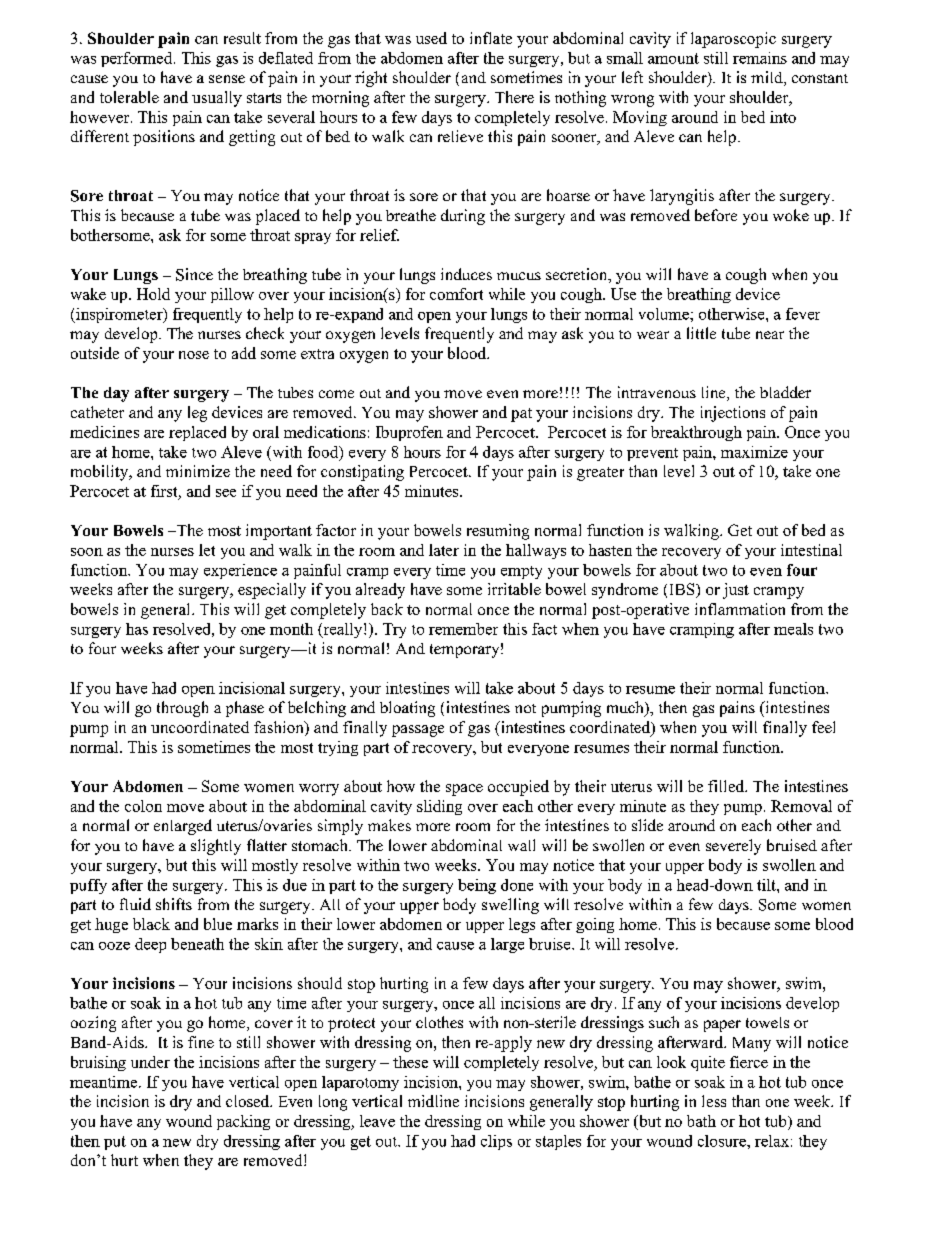 The image size is (952, 1233). I want to click on experience, so click(240, 571).
